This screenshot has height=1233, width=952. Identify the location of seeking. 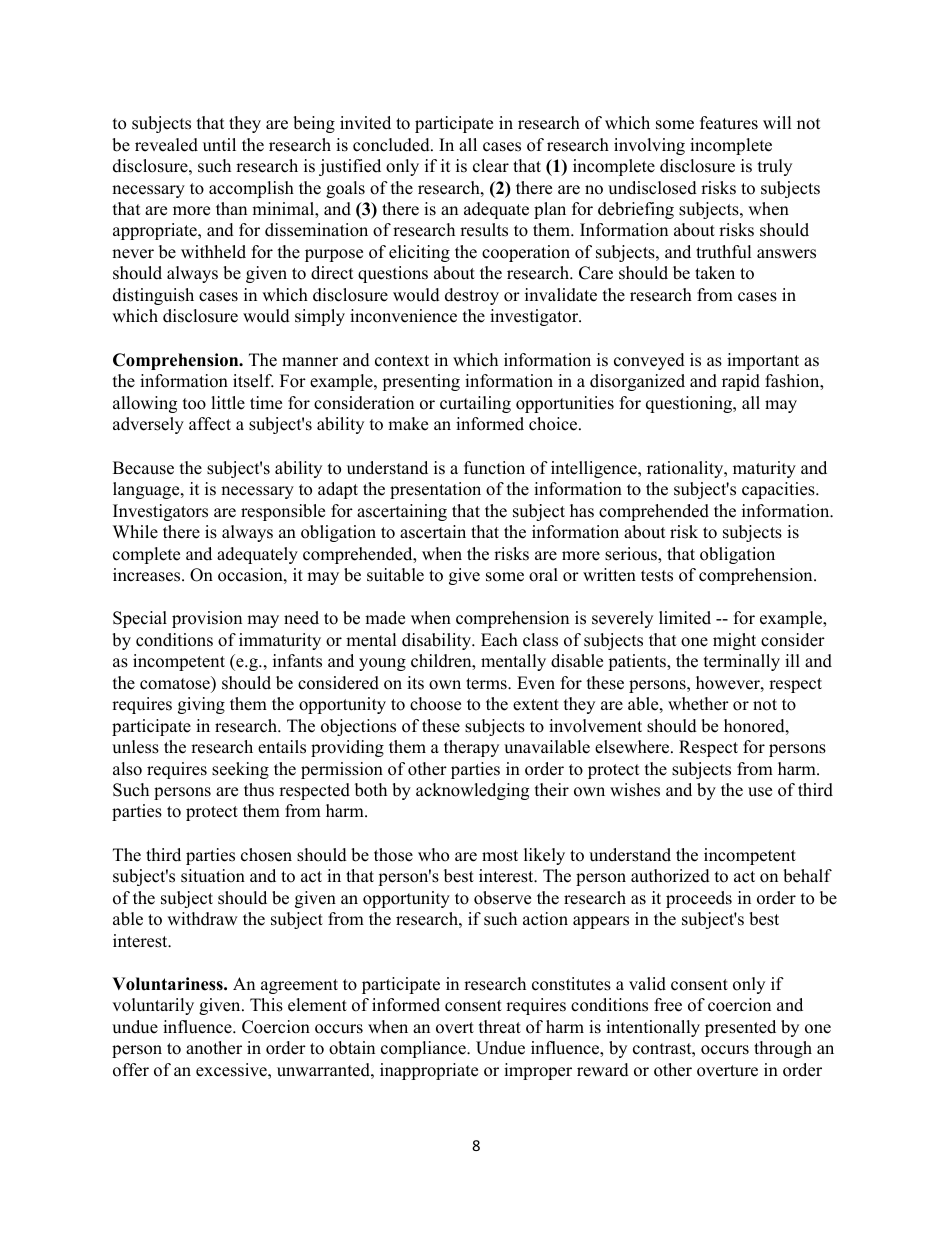
(240, 770).
